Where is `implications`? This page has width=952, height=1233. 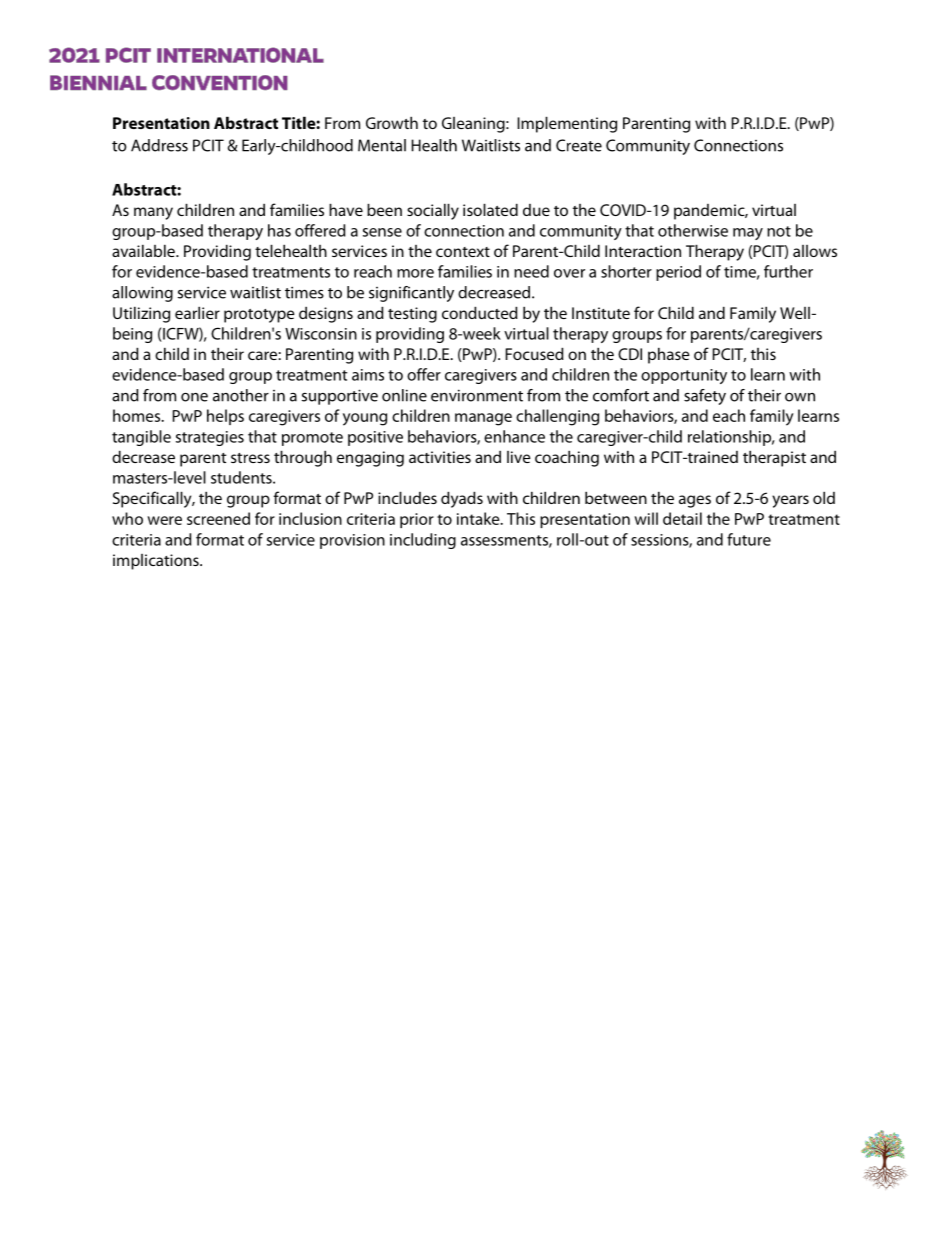 implications is located at coordinates (157, 562).
